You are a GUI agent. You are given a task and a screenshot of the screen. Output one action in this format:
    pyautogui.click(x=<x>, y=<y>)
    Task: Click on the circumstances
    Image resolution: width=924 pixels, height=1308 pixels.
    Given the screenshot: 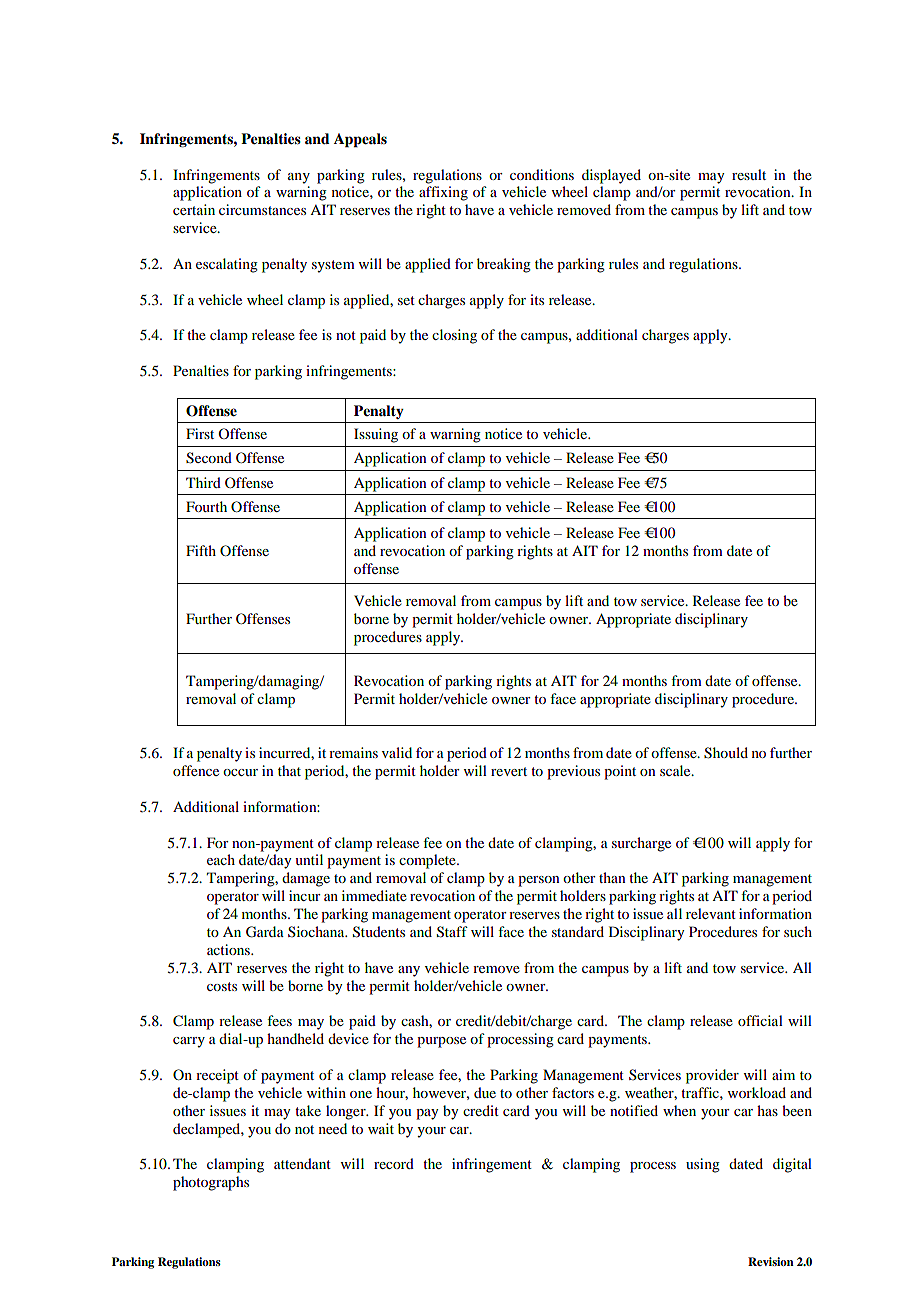 What is the action you would take?
    pyautogui.click(x=262, y=209)
